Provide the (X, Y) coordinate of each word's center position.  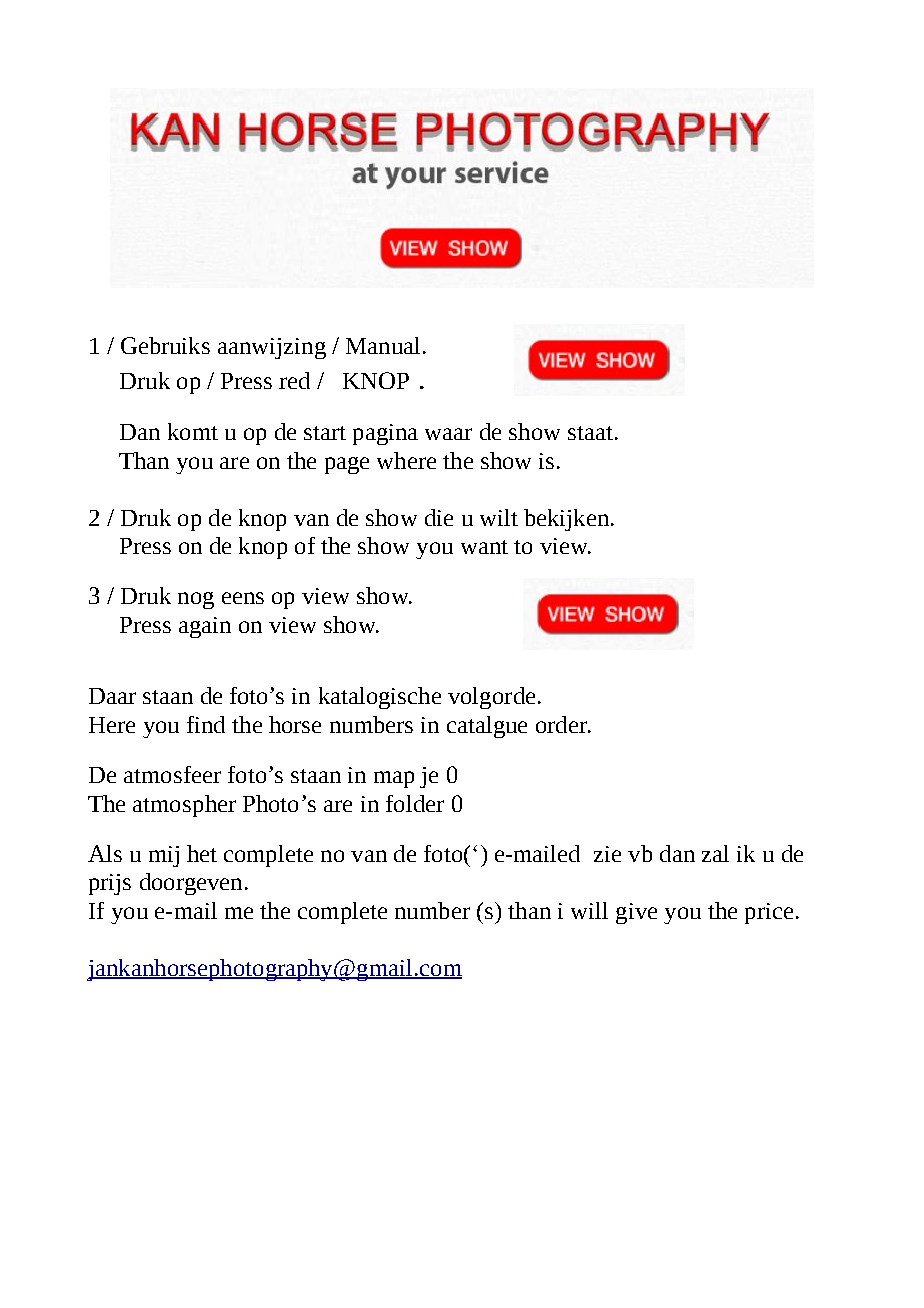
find (206, 724)
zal (715, 853)
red (294, 380)
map (394, 779)
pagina (385, 434)
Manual (383, 345)
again (205, 627)
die (439, 517)
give (636, 913)
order (562, 724)
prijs (110, 884)
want (484, 547)
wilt (499, 517)
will (589, 910)
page (347, 465)
